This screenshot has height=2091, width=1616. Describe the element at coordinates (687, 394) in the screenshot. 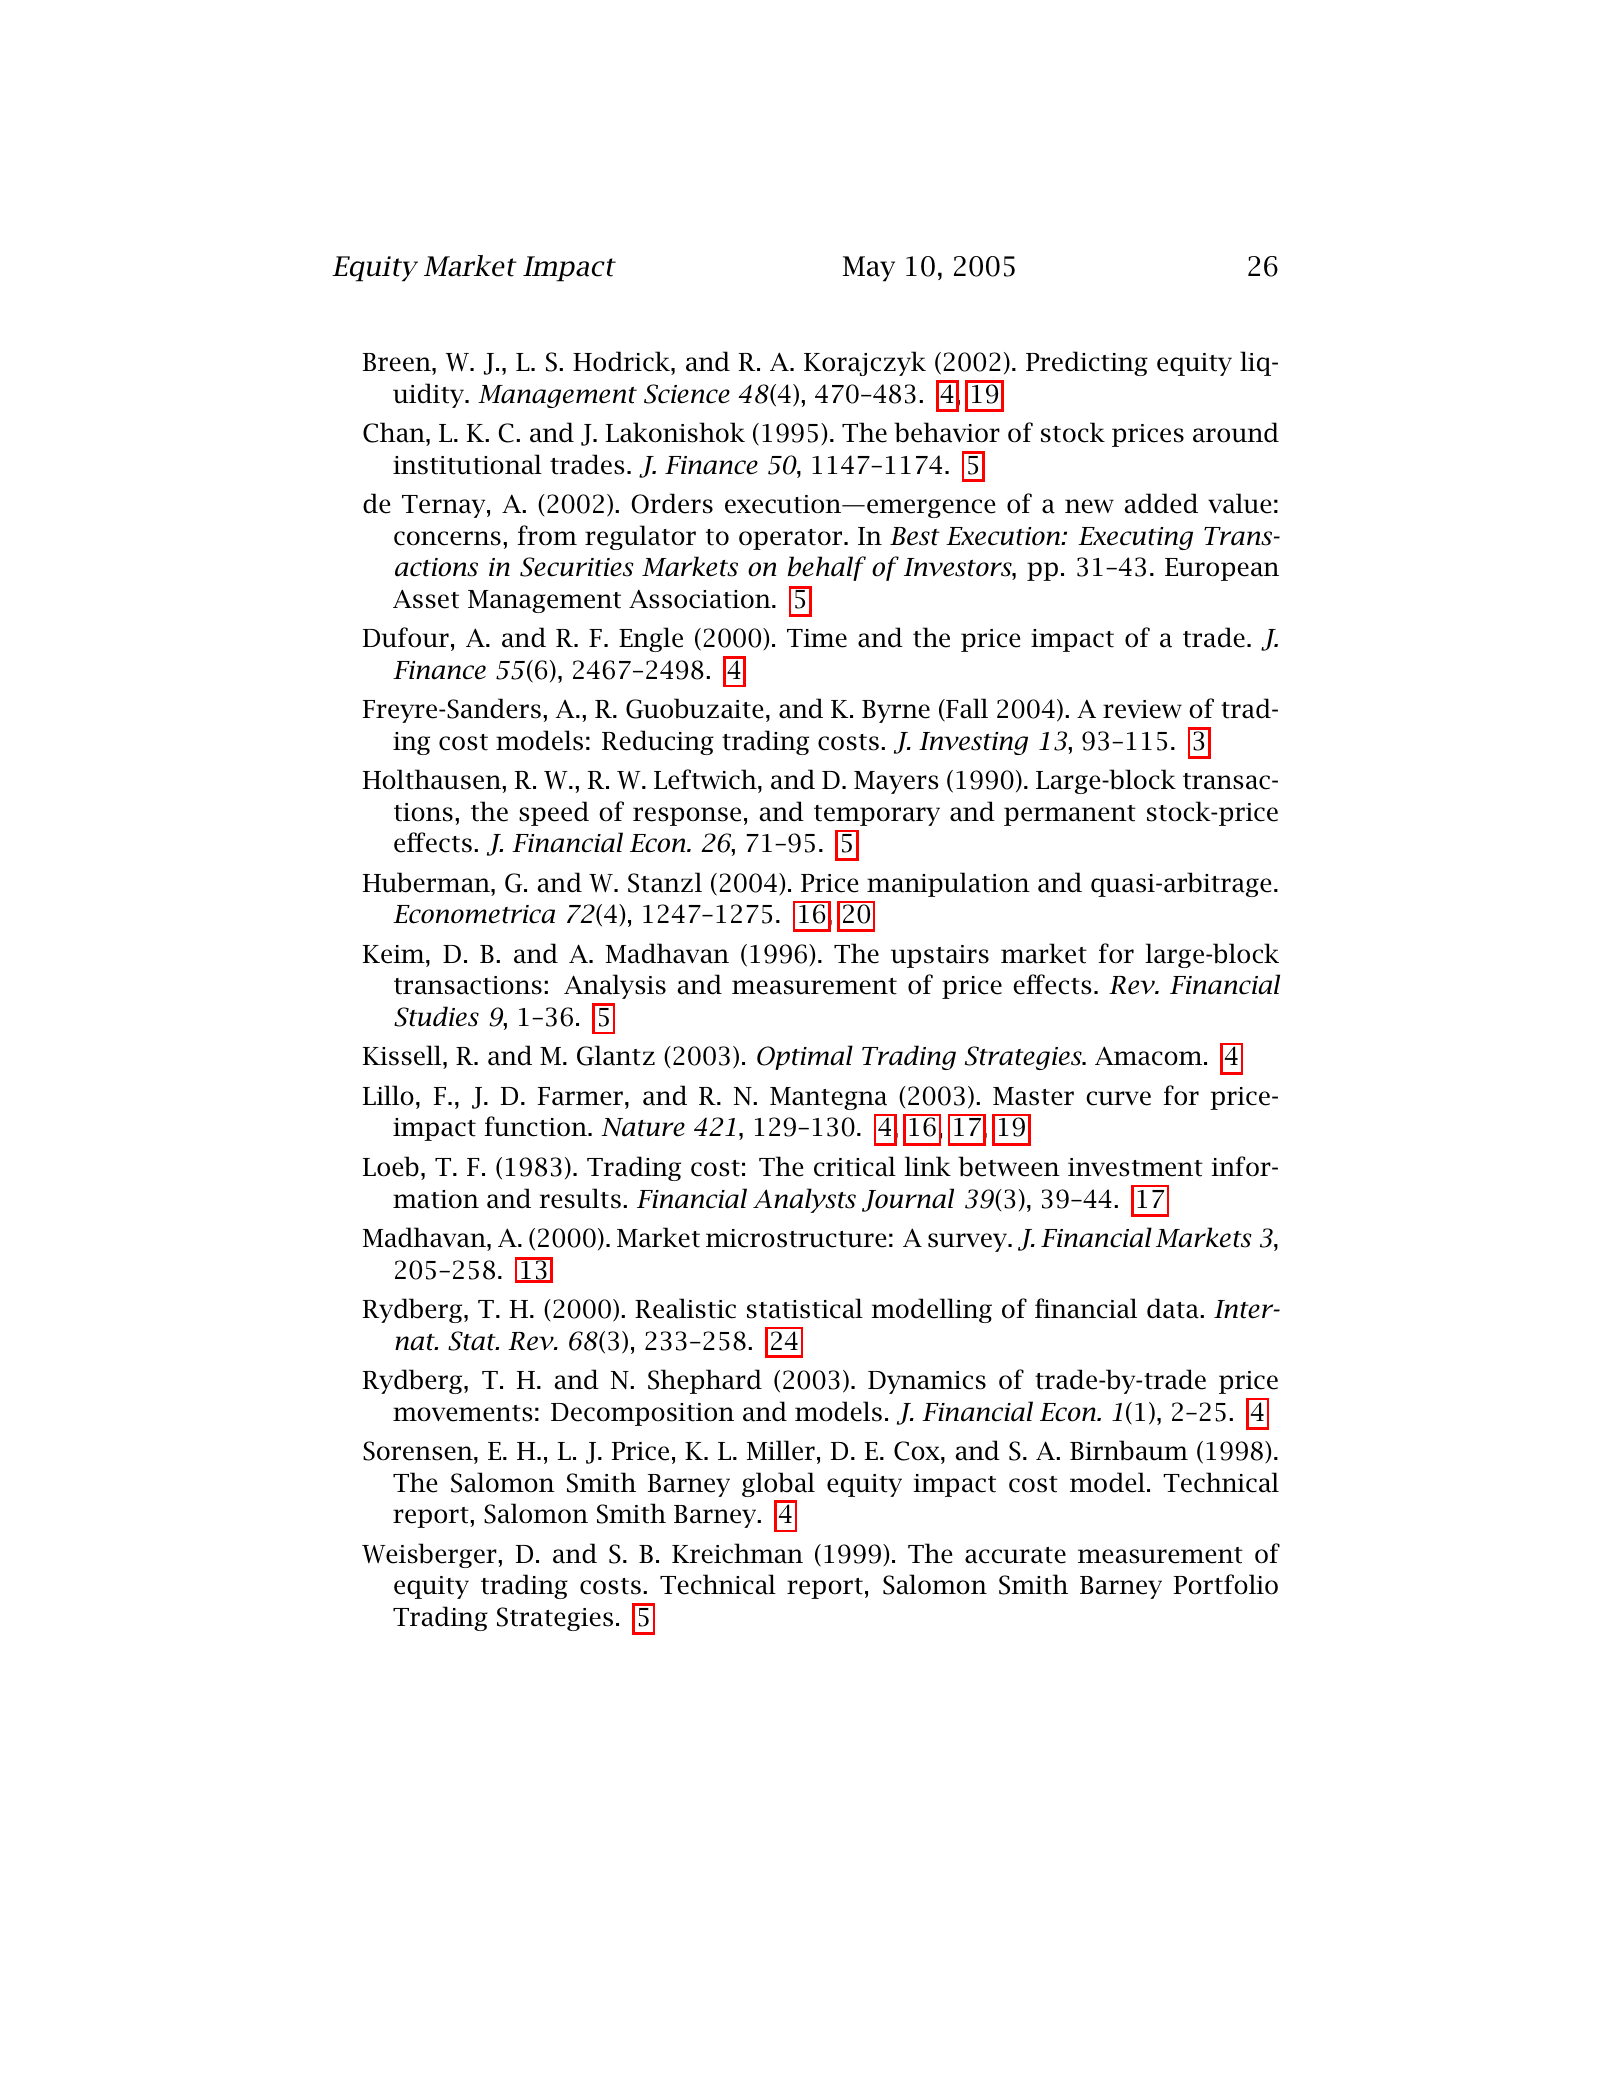

I see `Science` at that location.
